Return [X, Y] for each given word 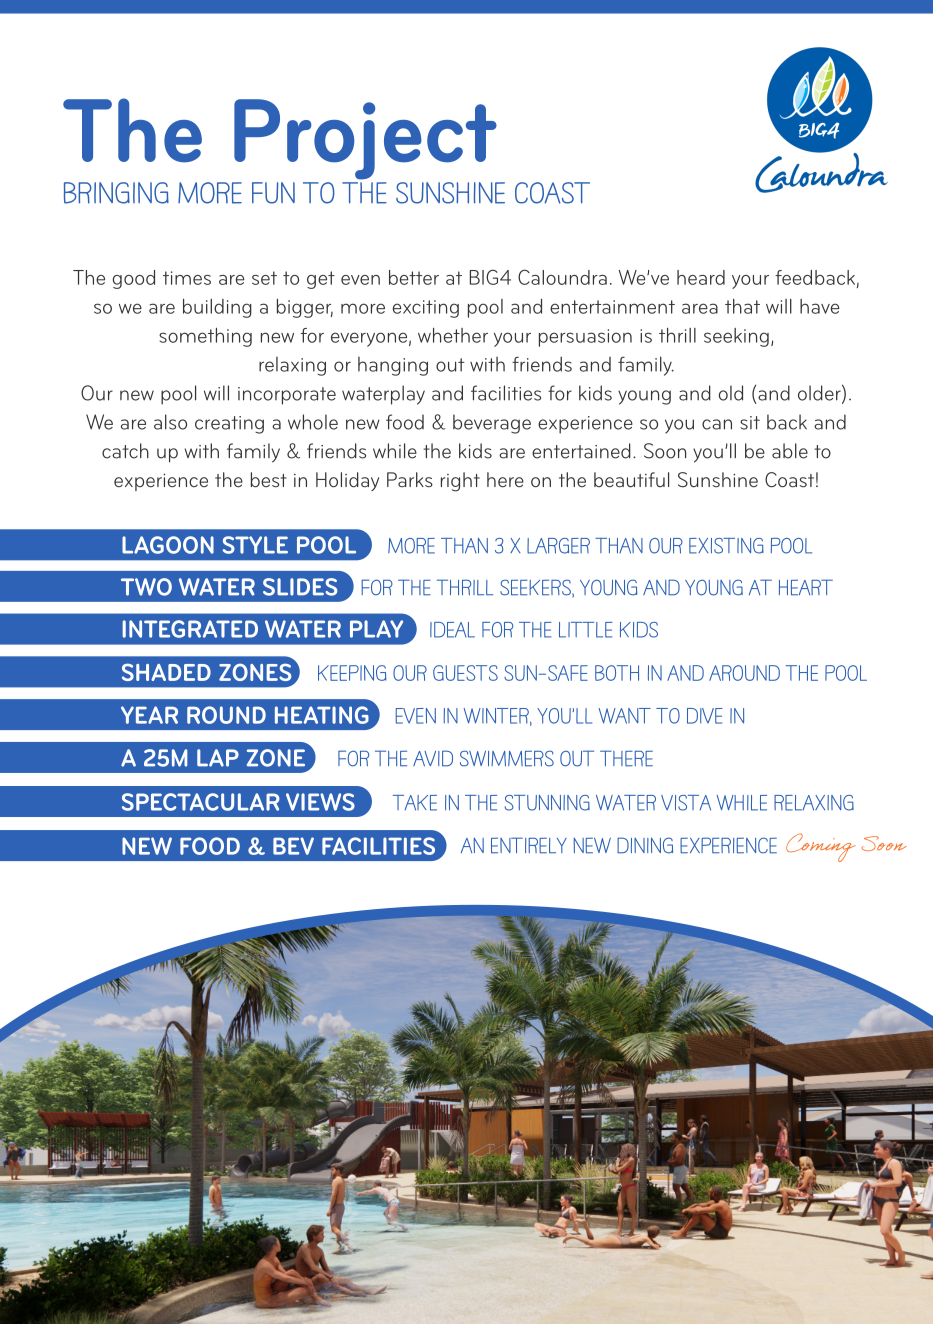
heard [701, 277]
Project [365, 139]
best [269, 479]
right [460, 482]
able [790, 451]
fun [273, 193]
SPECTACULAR [201, 802]
